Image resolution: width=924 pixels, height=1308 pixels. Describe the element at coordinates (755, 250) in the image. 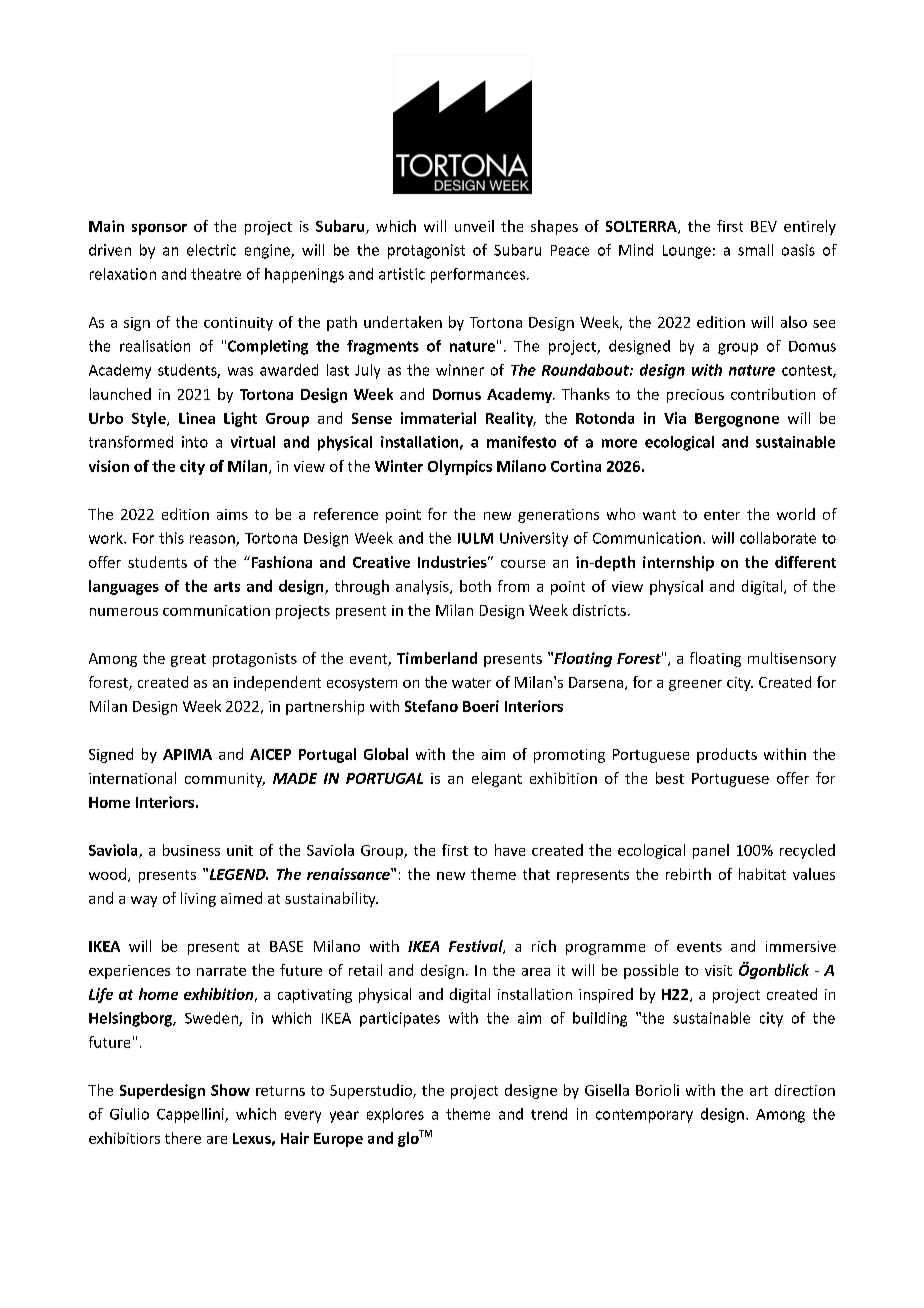

I see `small` at that location.
